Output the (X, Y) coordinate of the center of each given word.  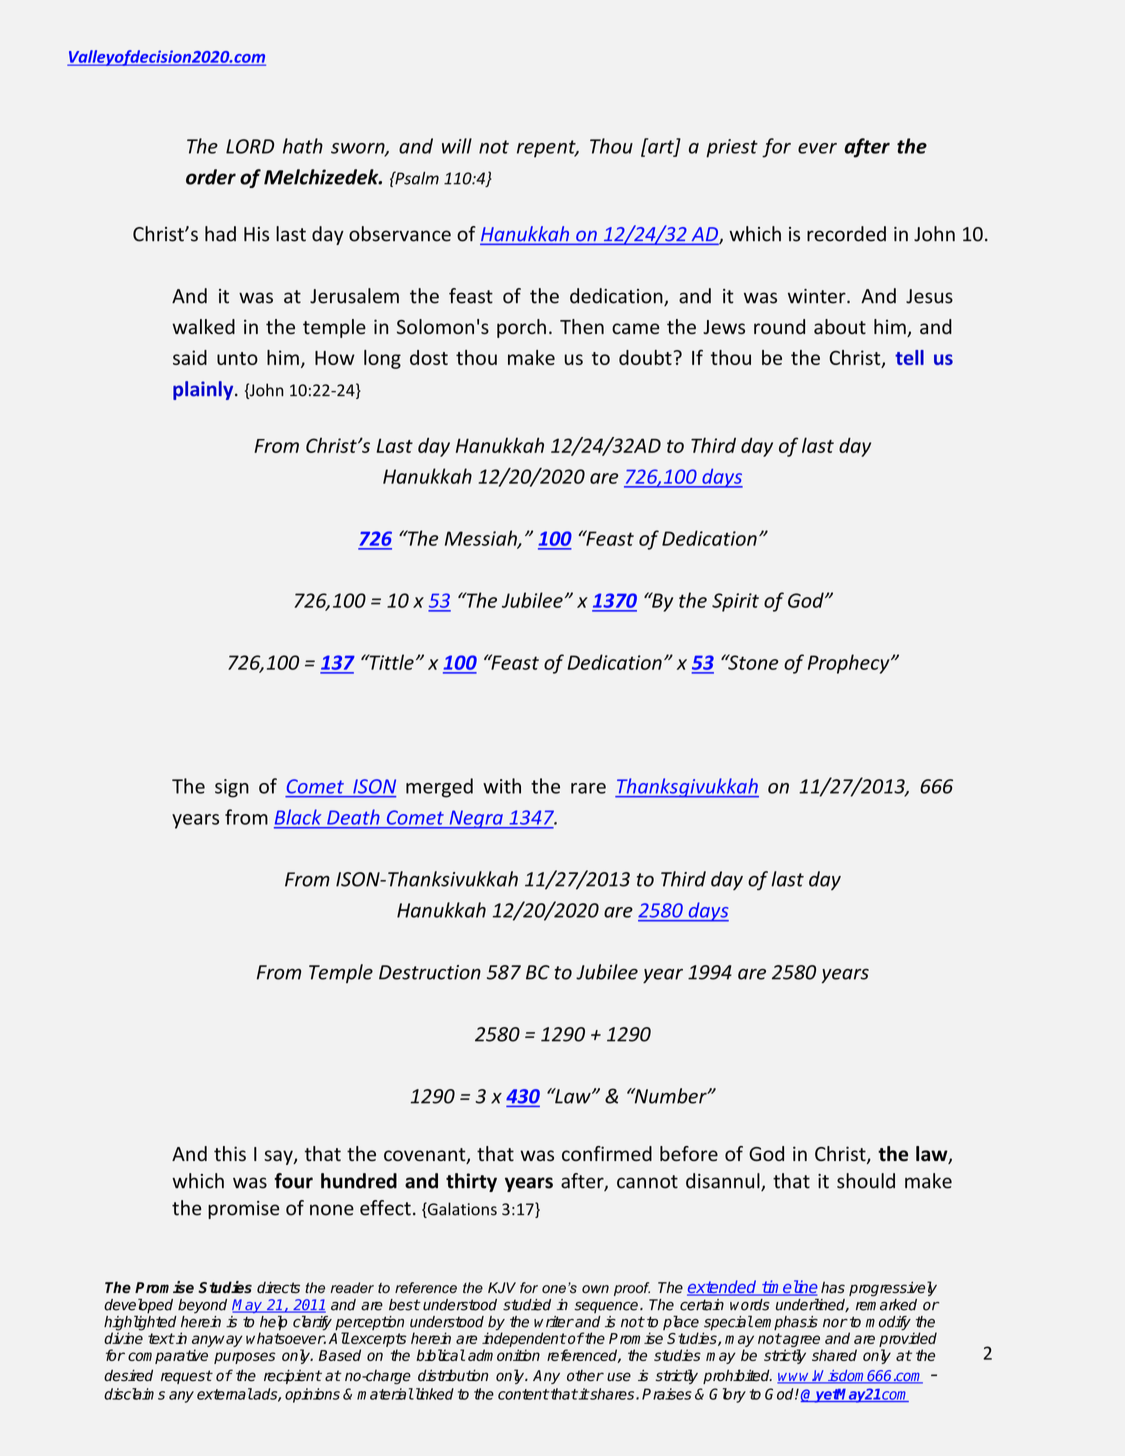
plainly (204, 390)
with (502, 786)
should (866, 1181)
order (211, 177)
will (457, 146)
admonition (504, 1355)
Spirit (735, 602)
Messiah (482, 539)
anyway (217, 1342)
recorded (846, 234)
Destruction (430, 972)
